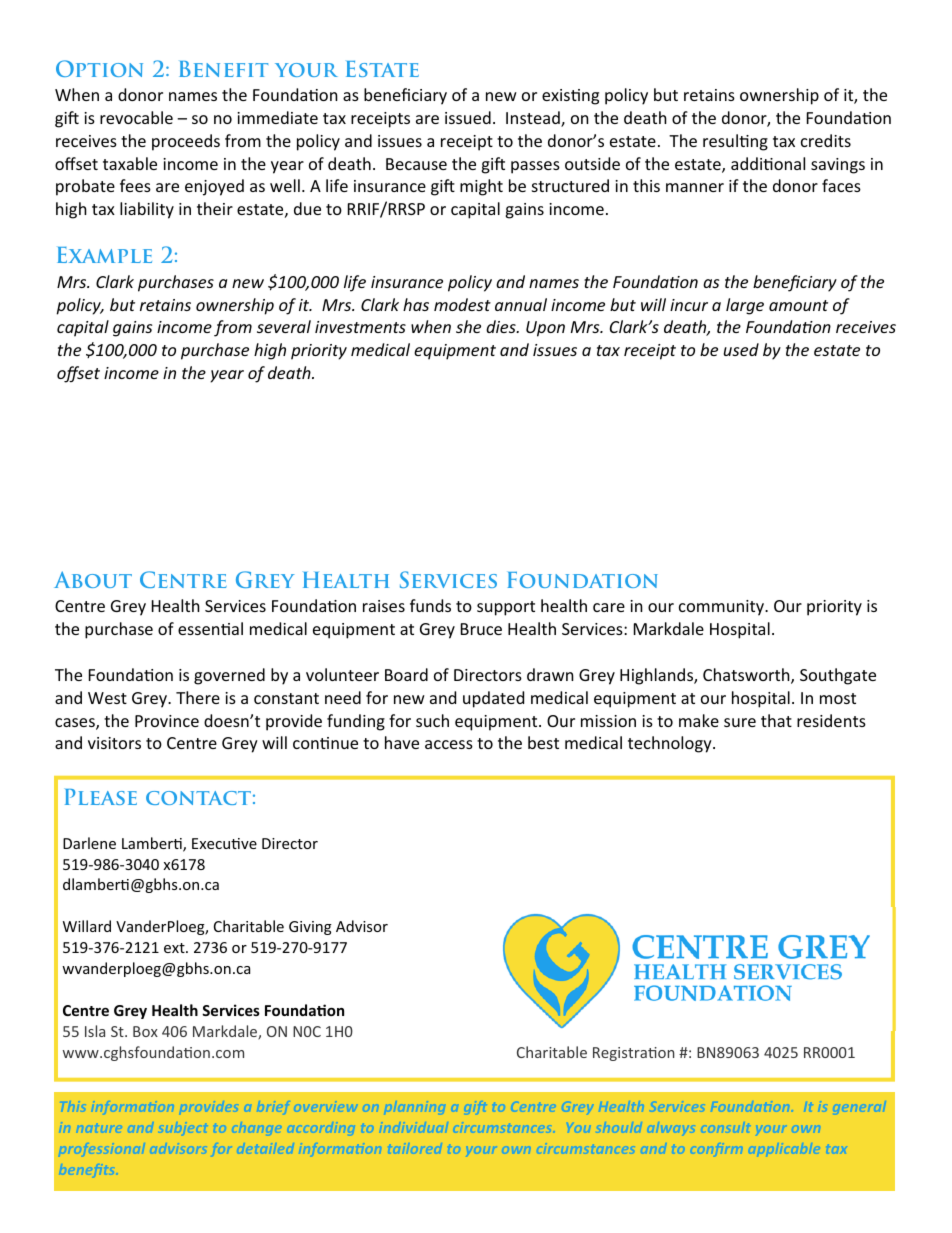 Image resolution: width=952 pixels, height=1233 pixels. What do you see at coordinates (136, 117) in the screenshot?
I see `revocable` at bounding box center [136, 117].
